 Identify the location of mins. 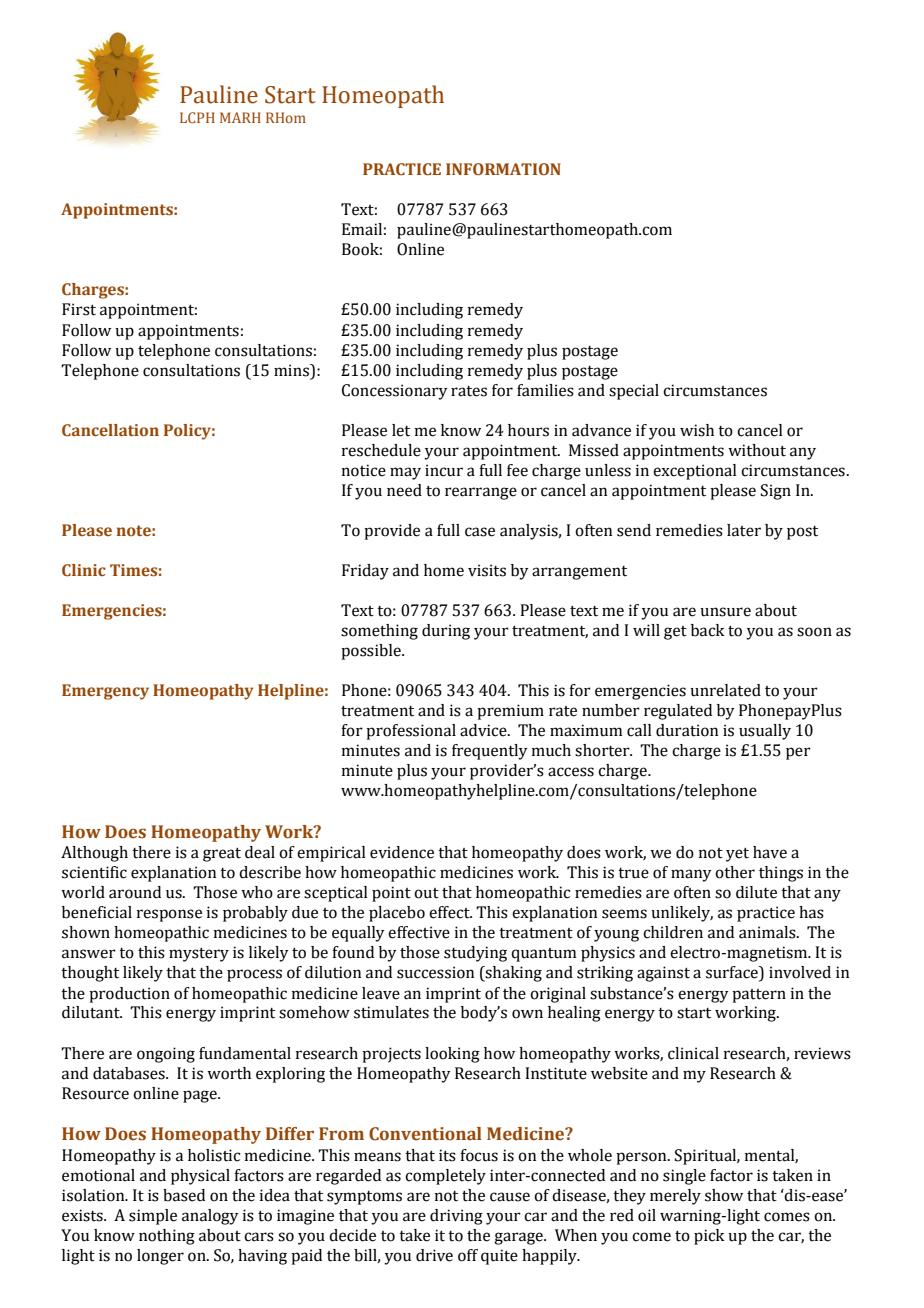
(292, 370).
